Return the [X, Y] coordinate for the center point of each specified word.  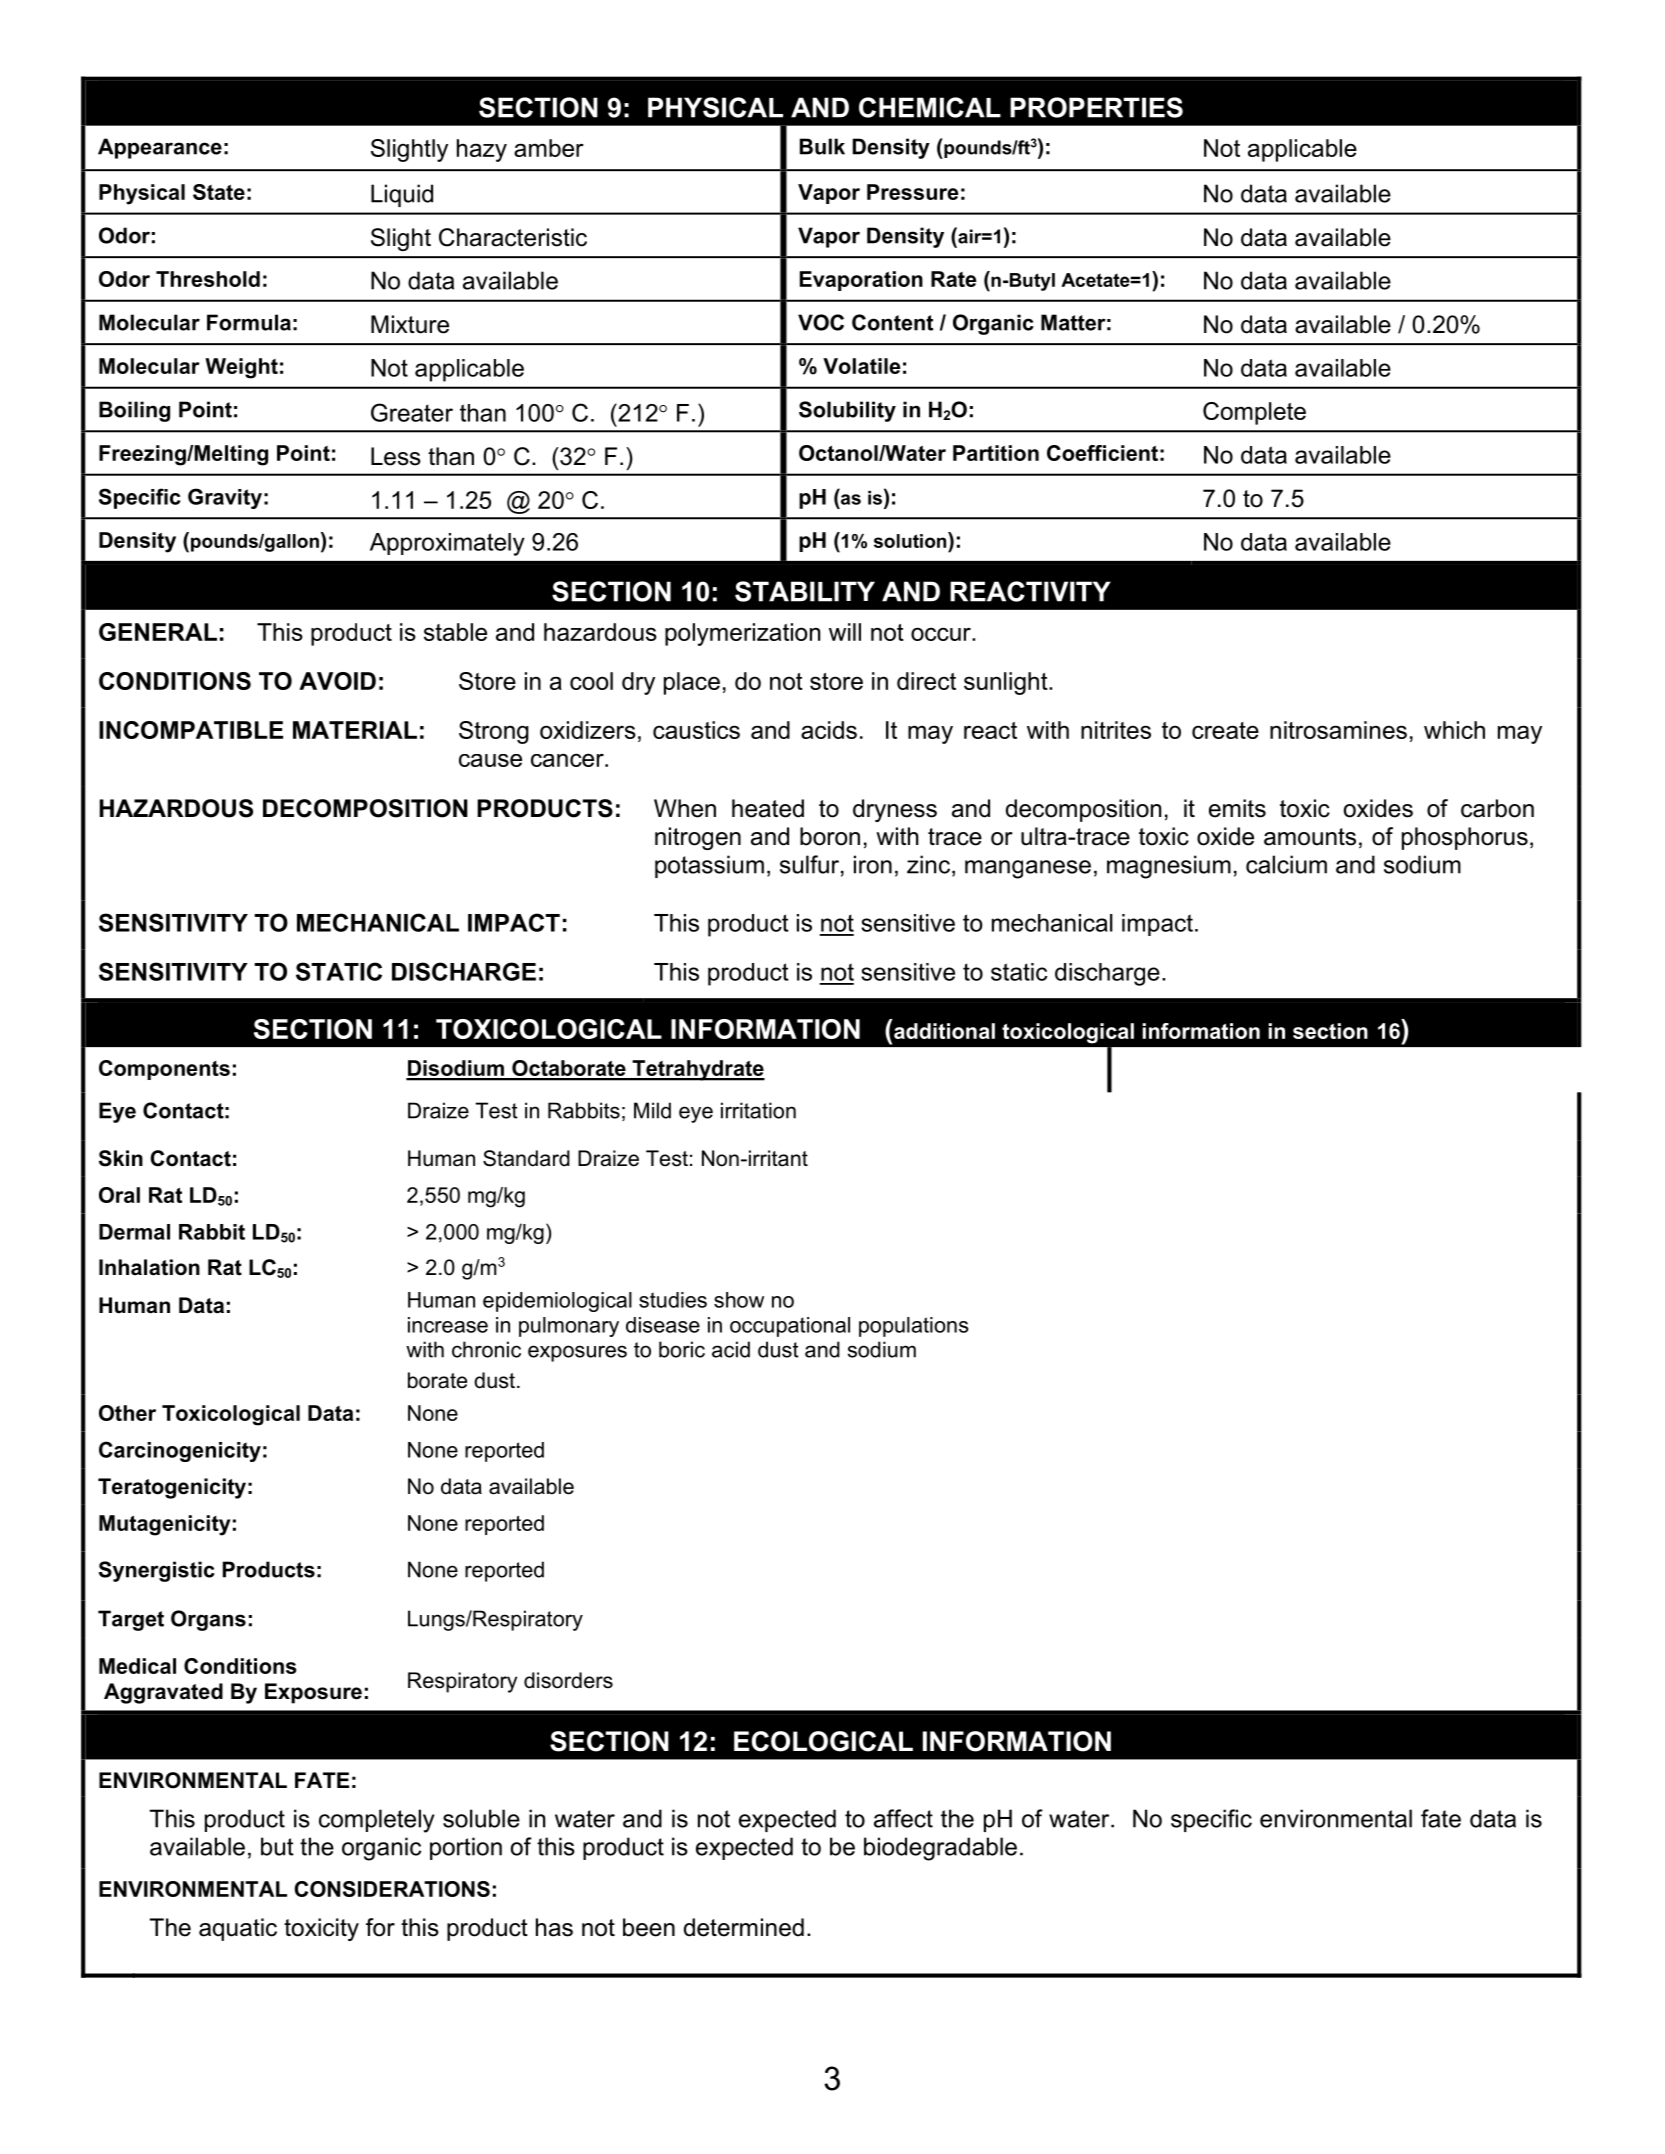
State [219, 192]
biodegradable [940, 1849]
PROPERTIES [1096, 107]
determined [744, 1927]
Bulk [822, 146]
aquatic [238, 1929]
